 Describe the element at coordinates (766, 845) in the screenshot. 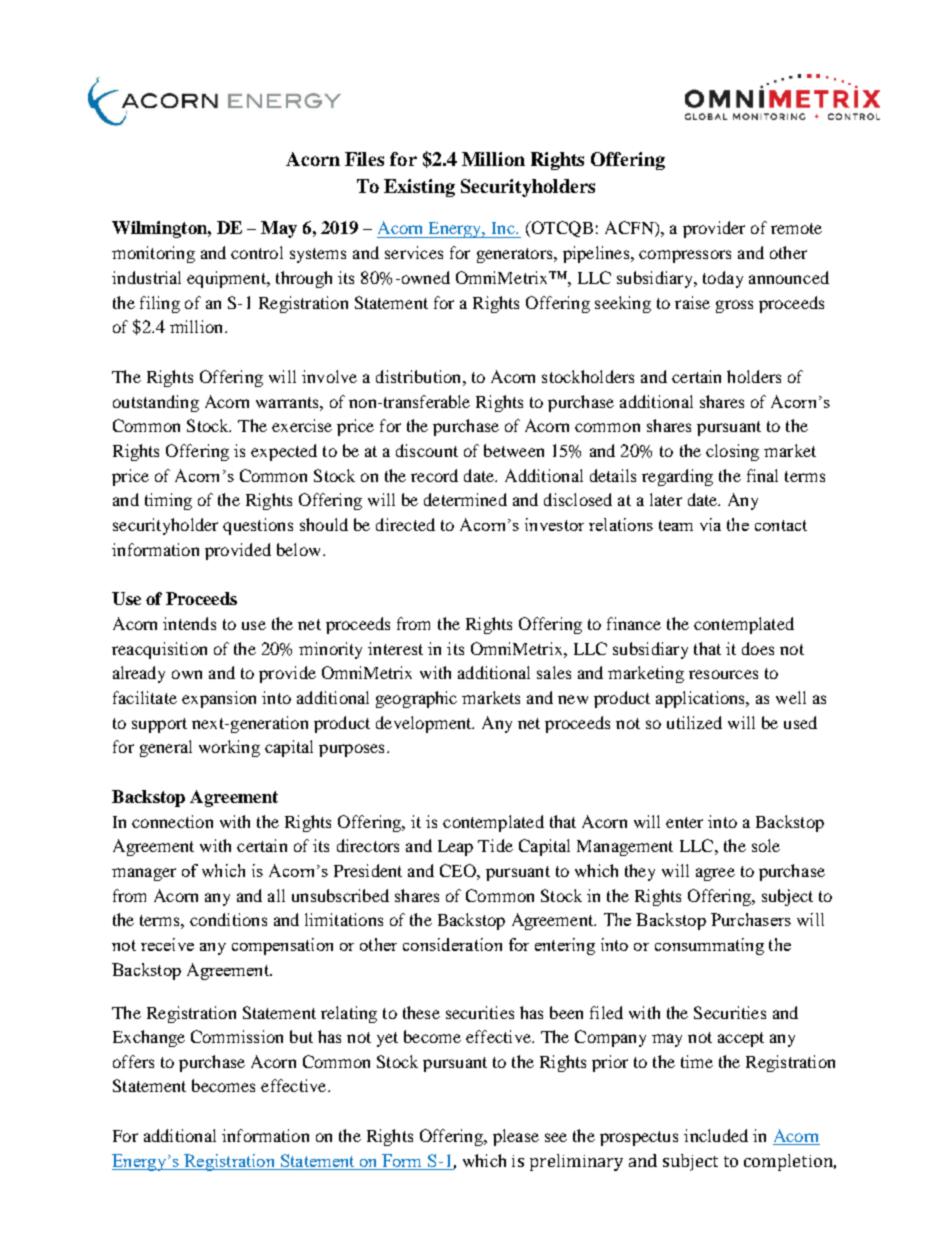

I see `sole` at that location.
